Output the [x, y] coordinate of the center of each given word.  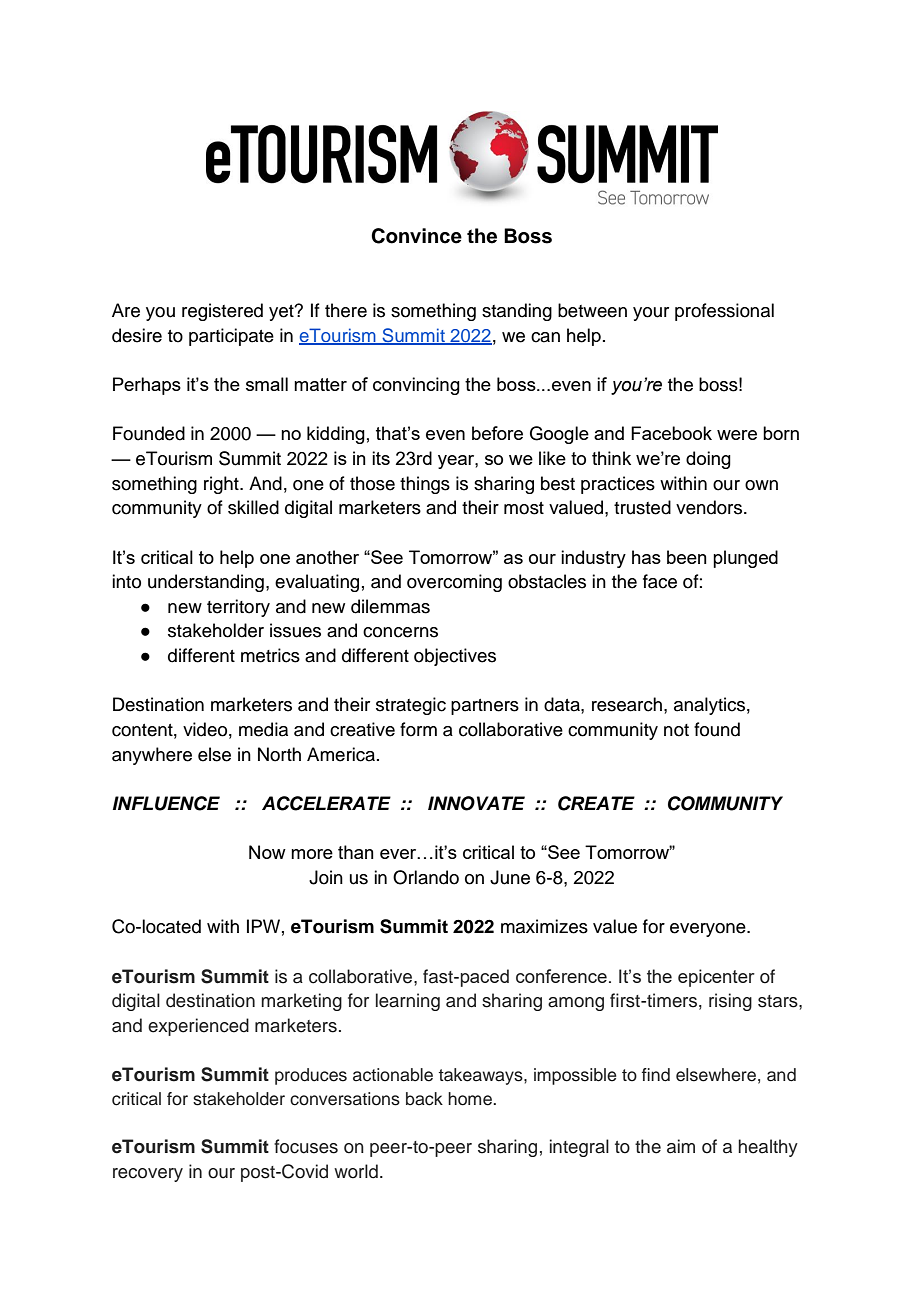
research [627, 704]
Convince [416, 236]
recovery [148, 1175]
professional [724, 312]
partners [485, 707]
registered [222, 312]
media [263, 729]
